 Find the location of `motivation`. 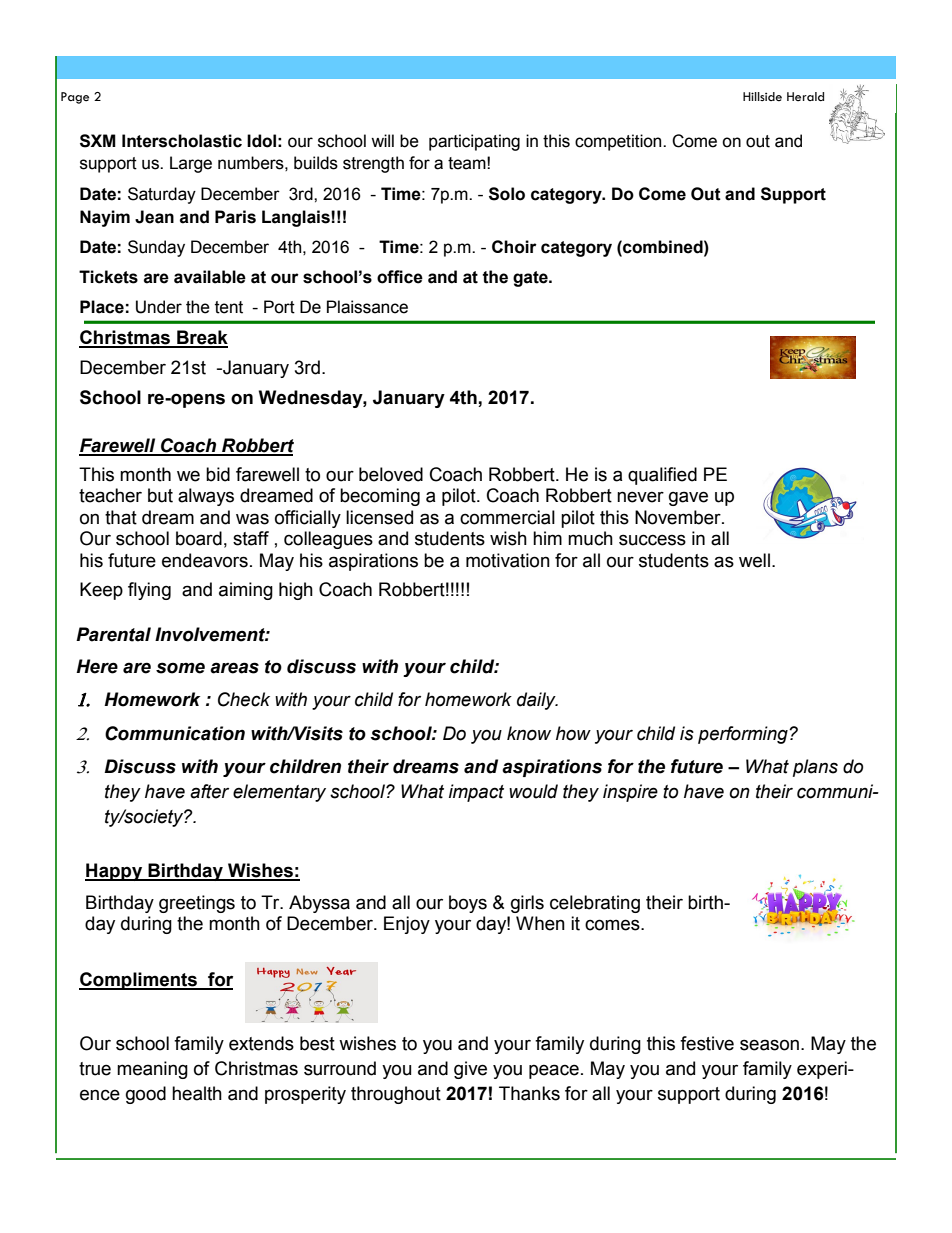

motivation is located at coordinates (508, 560).
